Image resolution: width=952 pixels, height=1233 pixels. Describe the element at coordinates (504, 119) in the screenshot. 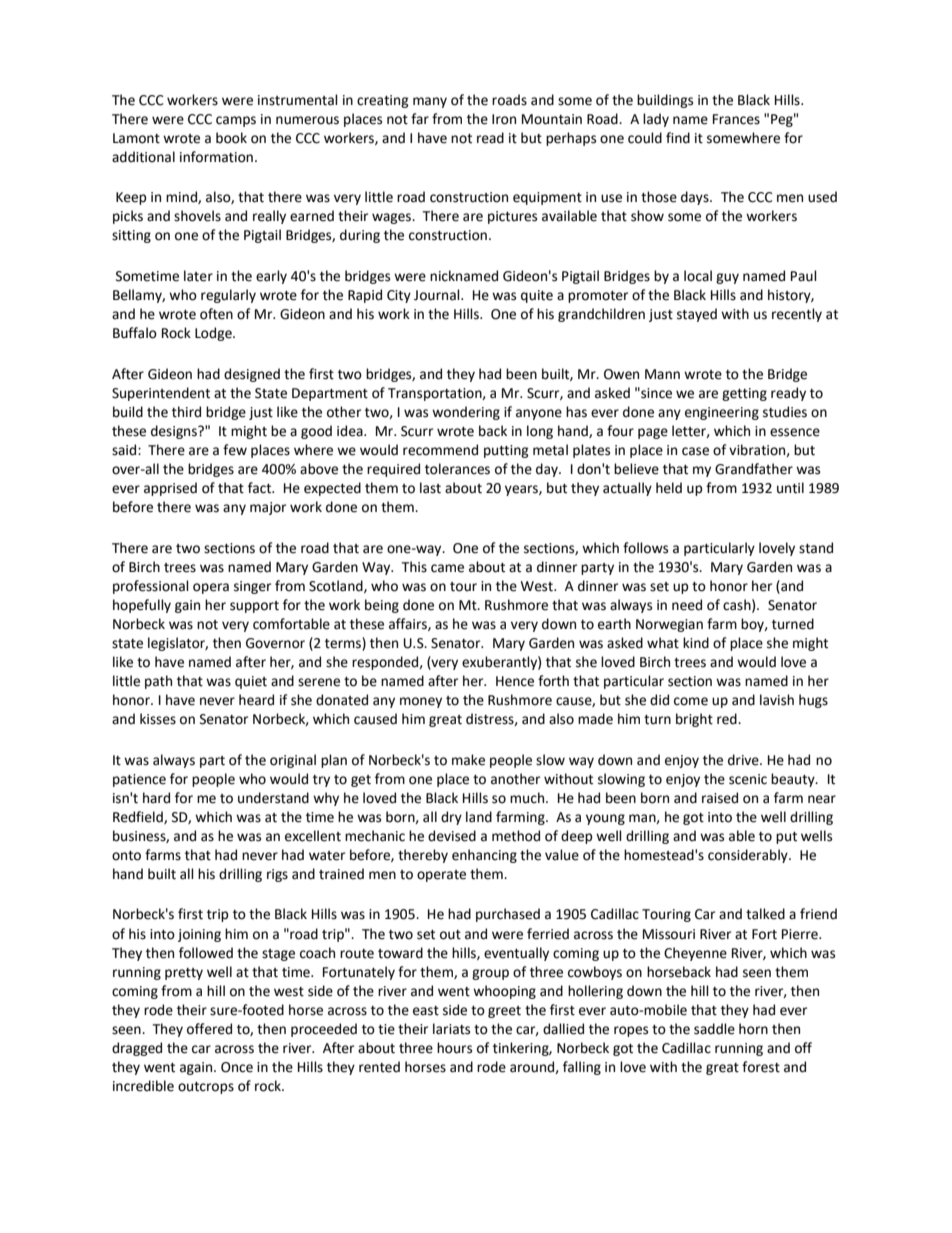

I see `Iron` at that location.
